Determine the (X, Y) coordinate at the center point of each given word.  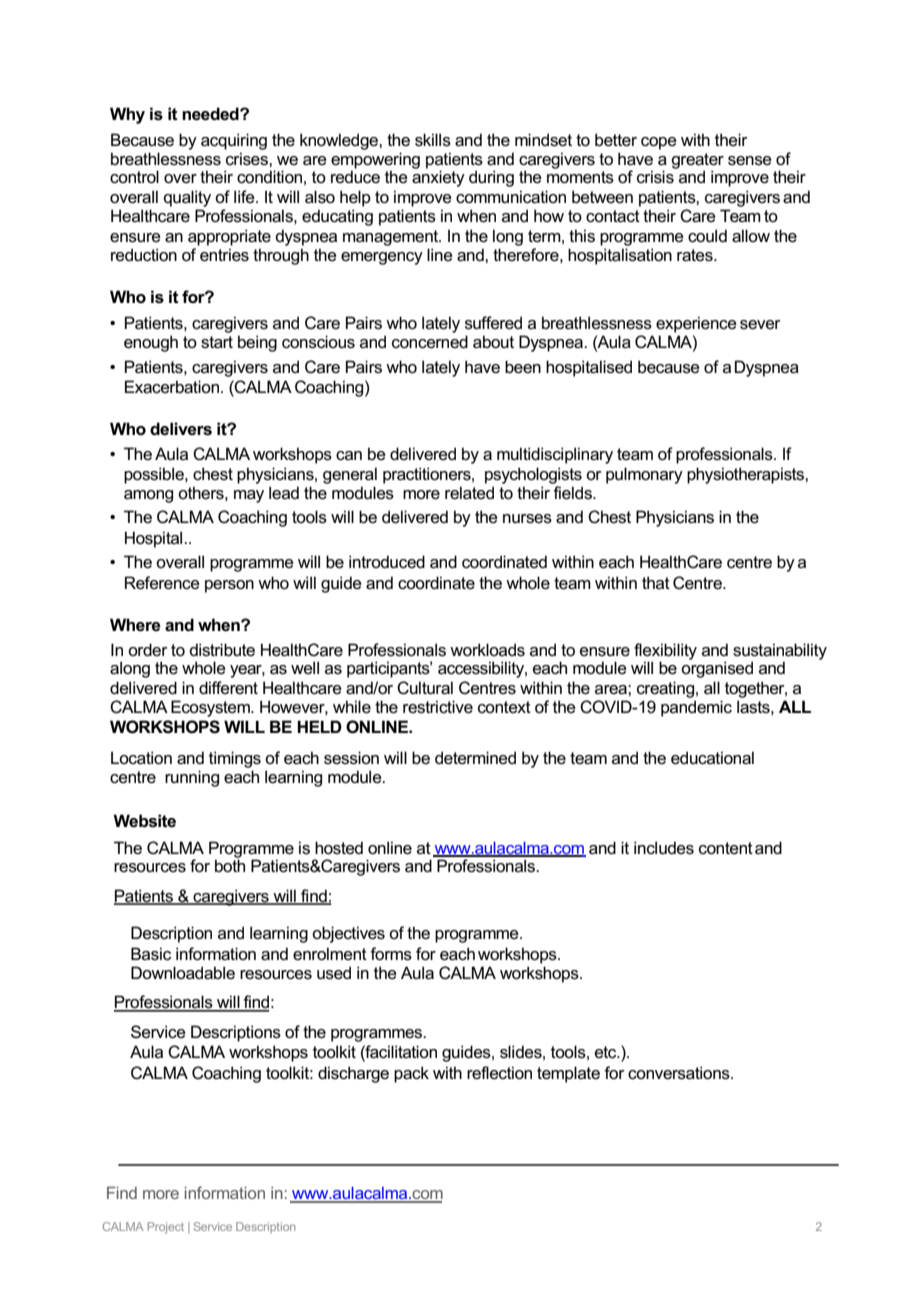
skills (433, 140)
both (230, 865)
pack (411, 1074)
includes (664, 848)
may (249, 496)
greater (697, 162)
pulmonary (644, 475)
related (469, 493)
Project (166, 1228)
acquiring (234, 141)
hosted (339, 848)
